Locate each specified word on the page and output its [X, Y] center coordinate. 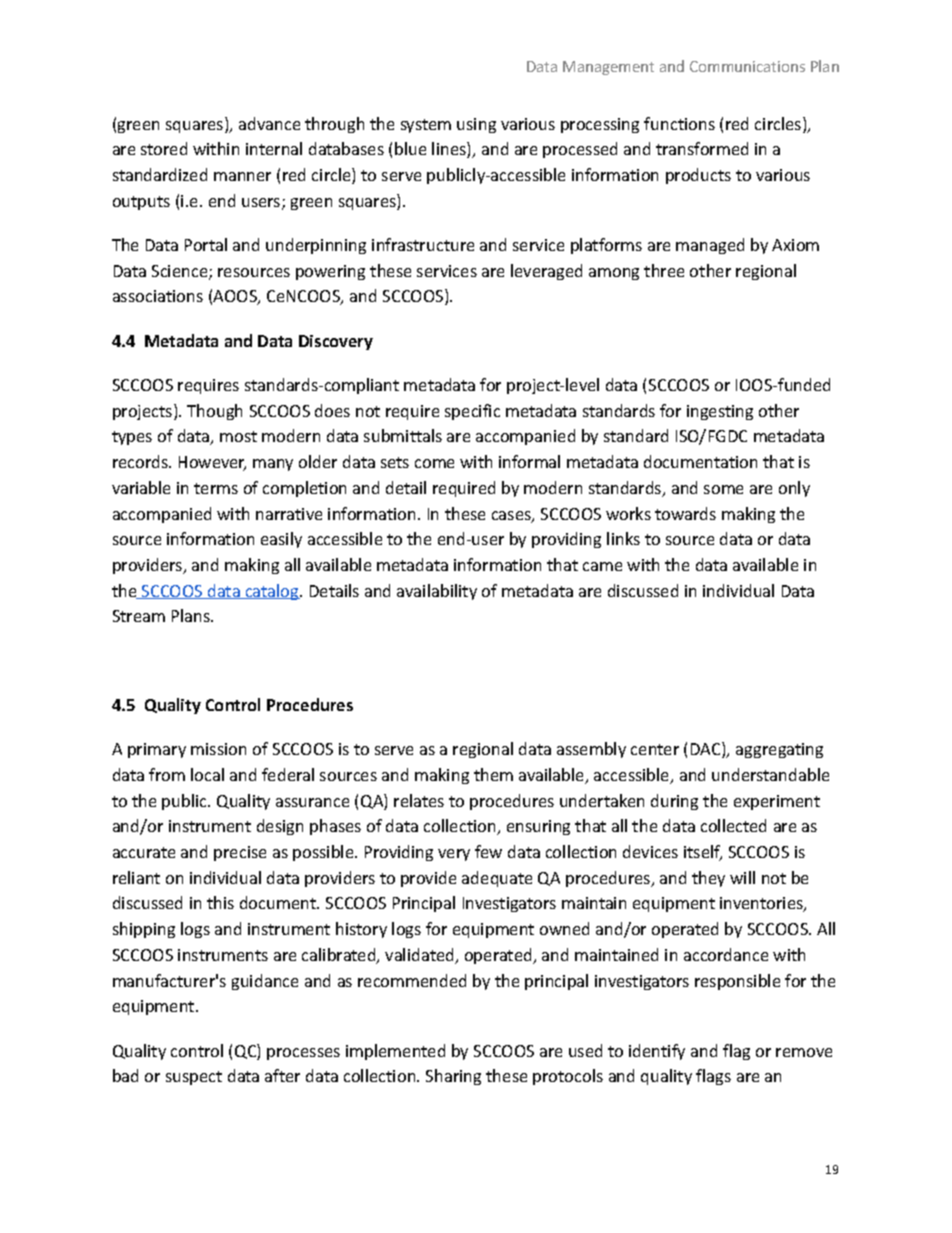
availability [437, 592]
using [476, 125]
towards [685, 513]
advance [269, 123]
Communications [747, 66]
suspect [194, 1078]
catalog [272, 592]
